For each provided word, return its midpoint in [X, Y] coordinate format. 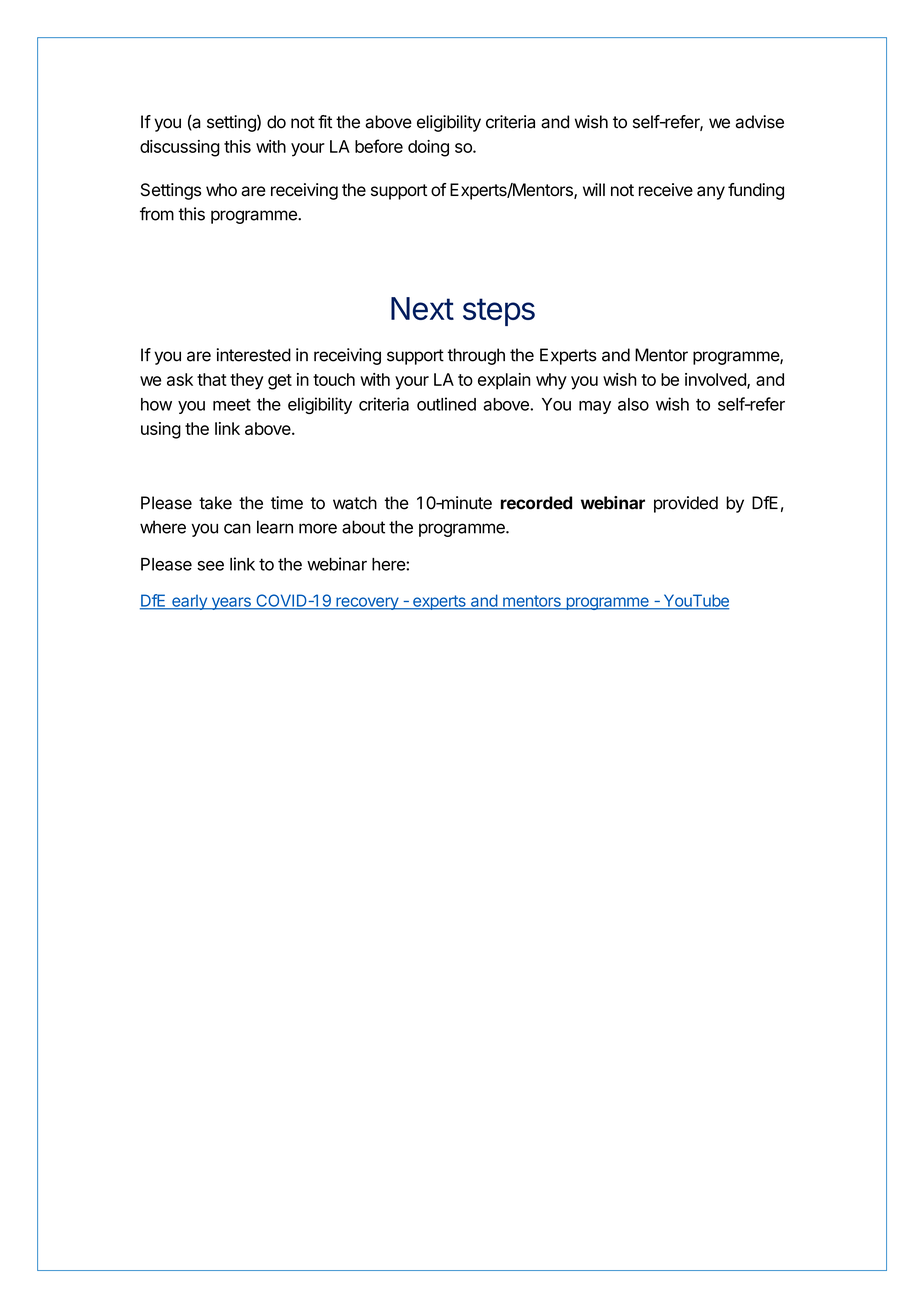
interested [254, 355]
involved [716, 380]
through [476, 356]
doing [428, 148]
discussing [180, 148]
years [231, 603]
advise [760, 122]
